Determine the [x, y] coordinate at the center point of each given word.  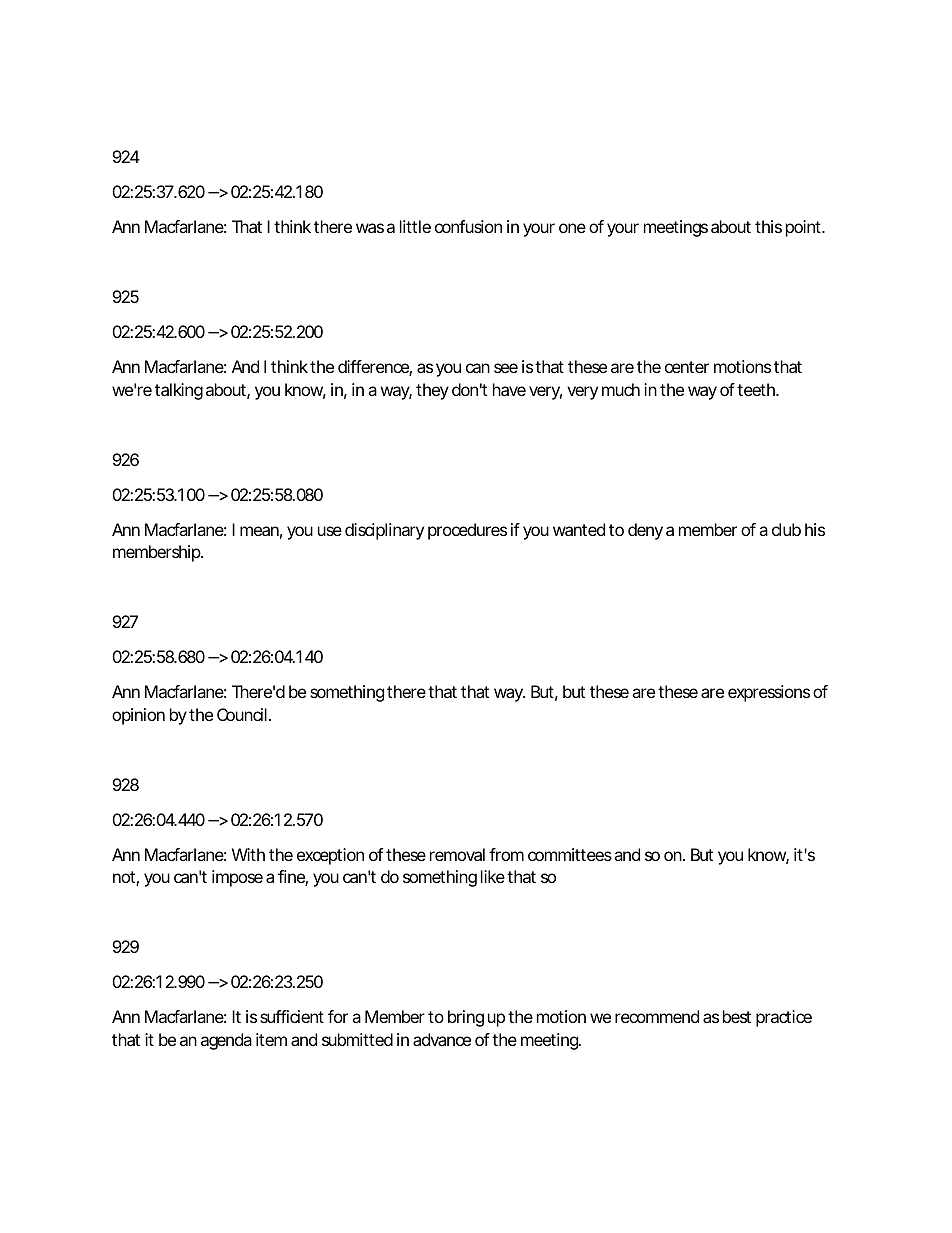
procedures [467, 531]
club [786, 529]
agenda [226, 1041]
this [768, 226]
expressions [769, 693]
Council [242, 714]
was [370, 228]
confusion [468, 226]
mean [259, 531]
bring [466, 1018]
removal [457, 854]
